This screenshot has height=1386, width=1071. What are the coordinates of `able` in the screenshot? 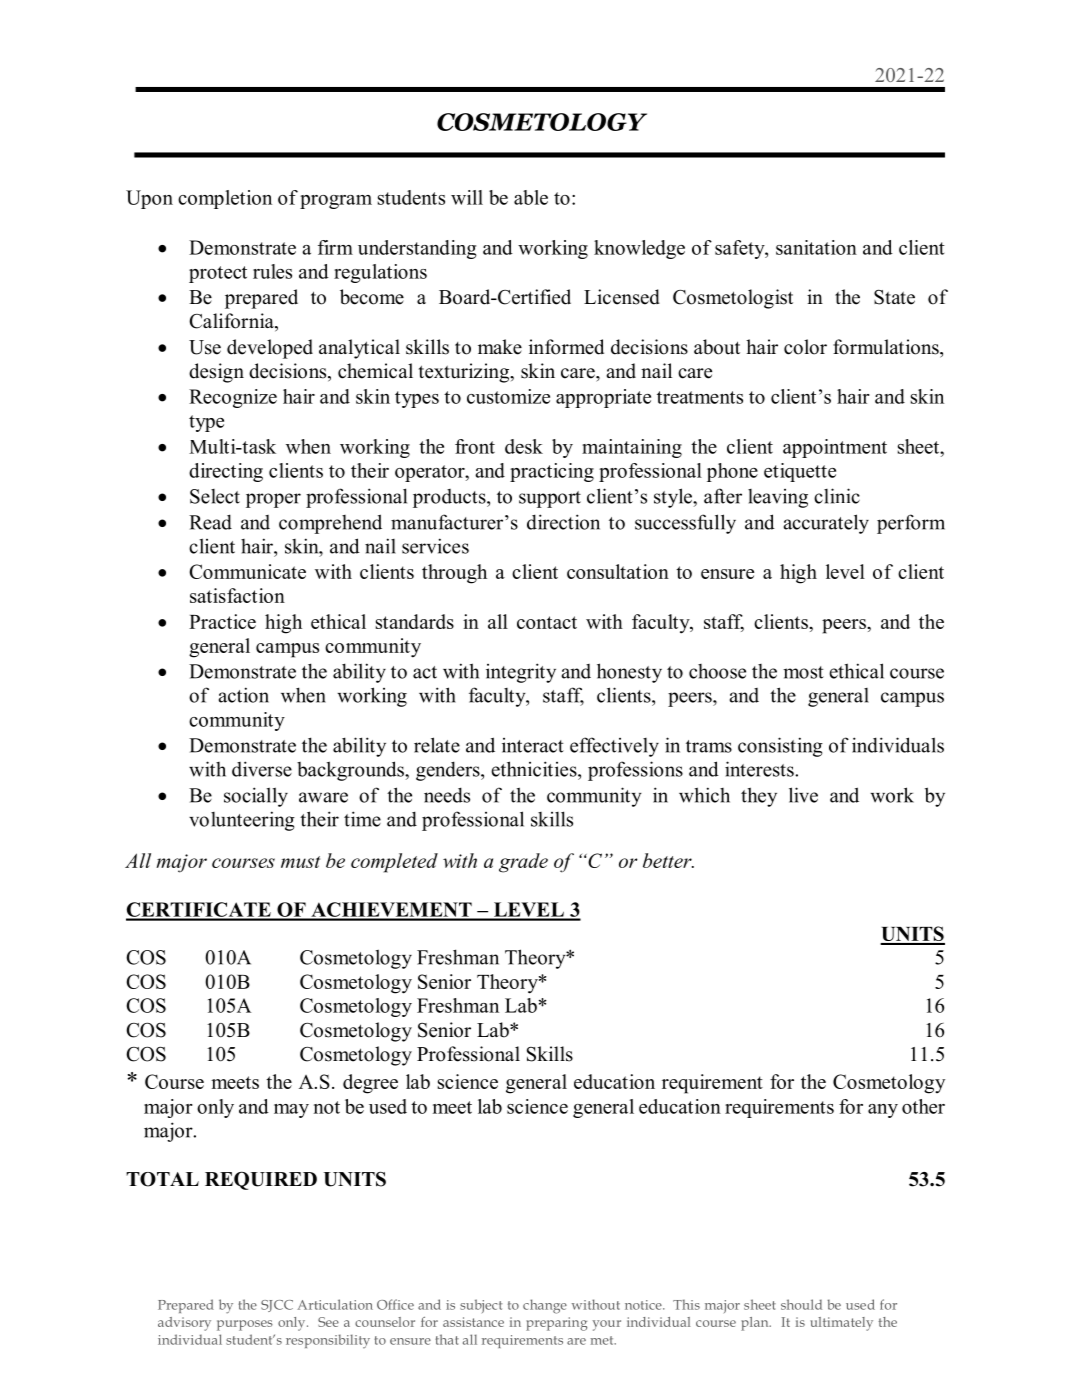 It's located at (531, 197).
